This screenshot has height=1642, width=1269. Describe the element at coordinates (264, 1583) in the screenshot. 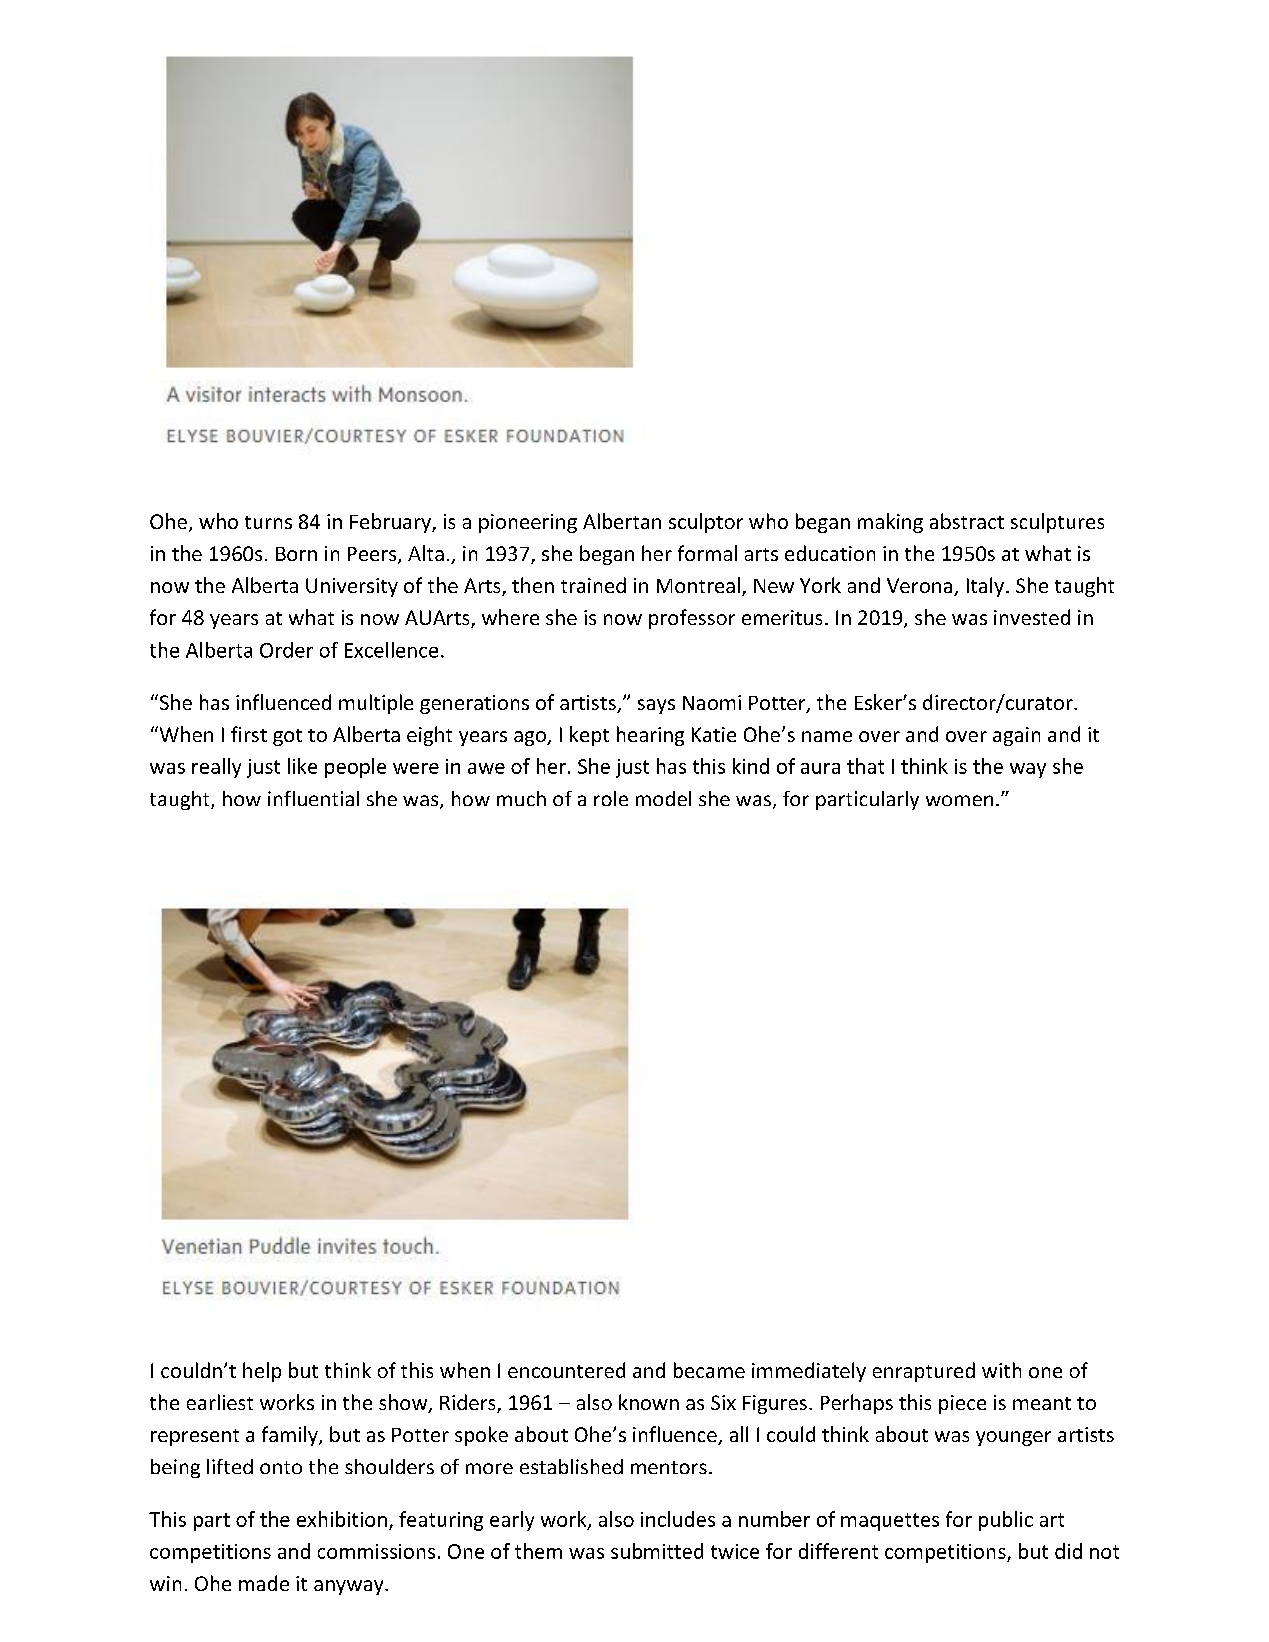

I see `made` at that location.
